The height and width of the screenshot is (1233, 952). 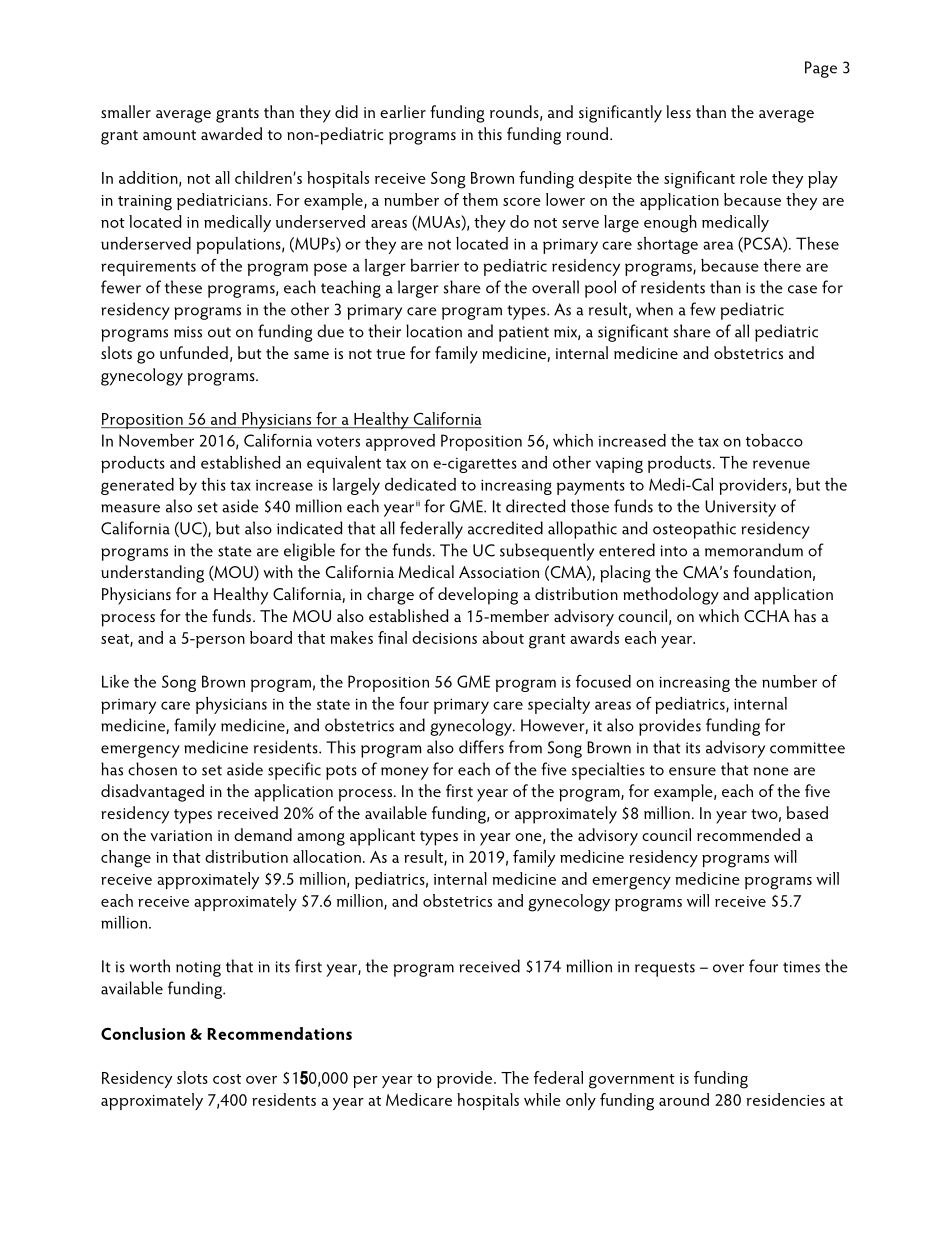 I want to click on earlier, so click(x=403, y=111).
